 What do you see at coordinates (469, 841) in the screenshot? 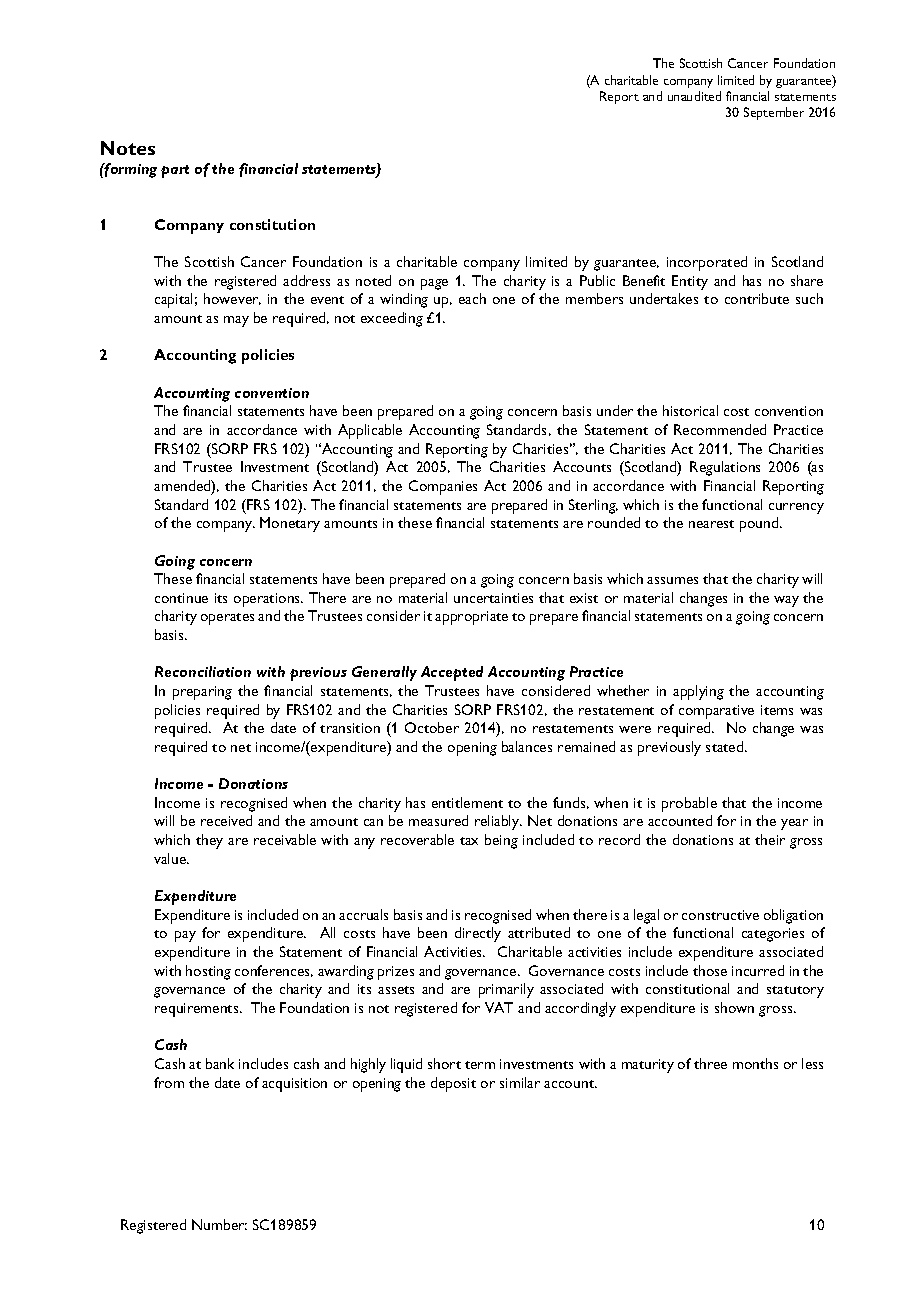
I see `tax` at bounding box center [469, 841].
